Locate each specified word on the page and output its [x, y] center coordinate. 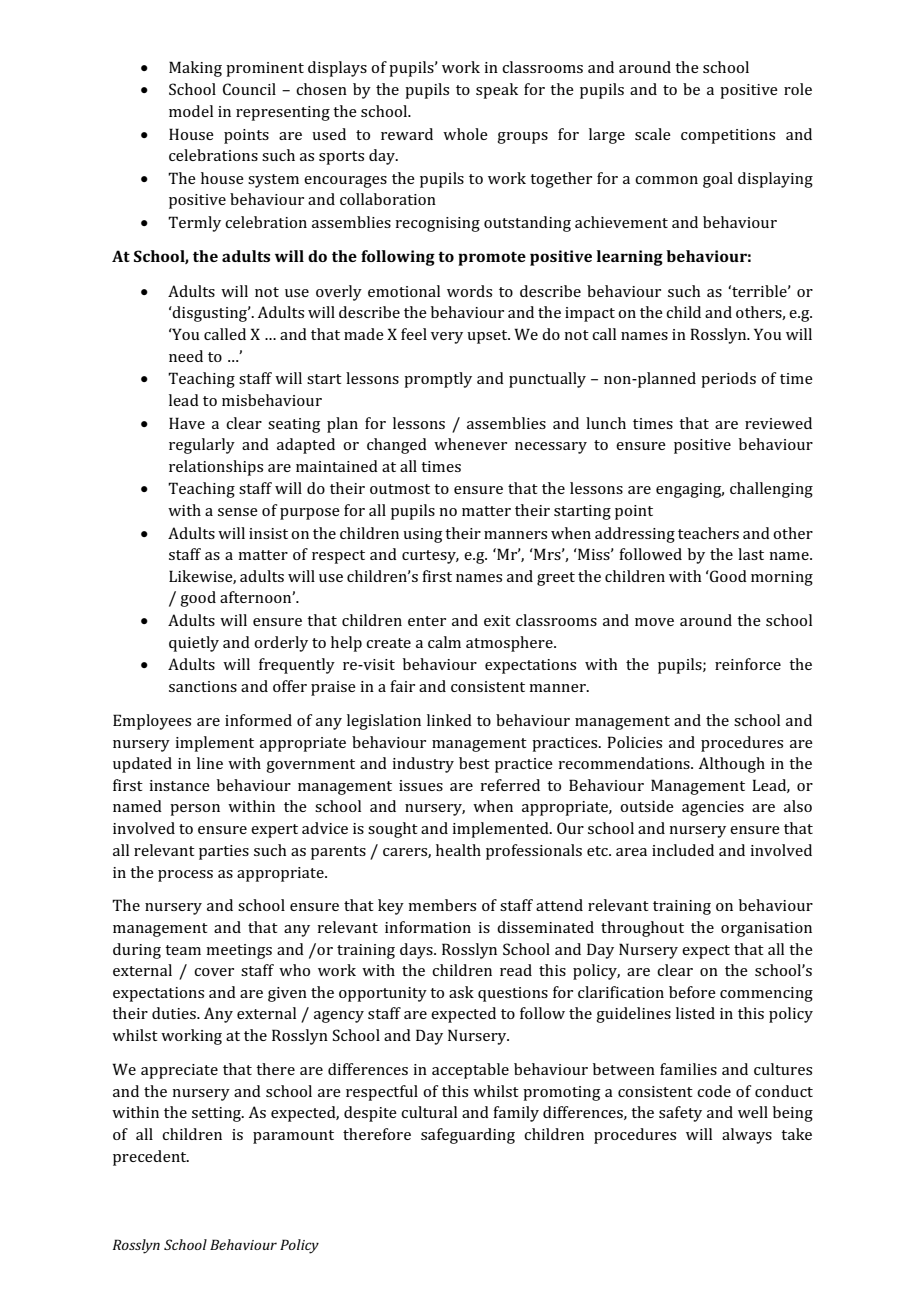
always [747, 1136]
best [474, 763]
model [191, 111]
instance [179, 785]
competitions [728, 136]
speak [497, 91]
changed [397, 446]
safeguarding [468, 1136]
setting [217, 1114]
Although [732, 765]
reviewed [778, 423]
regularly [202, 446]
